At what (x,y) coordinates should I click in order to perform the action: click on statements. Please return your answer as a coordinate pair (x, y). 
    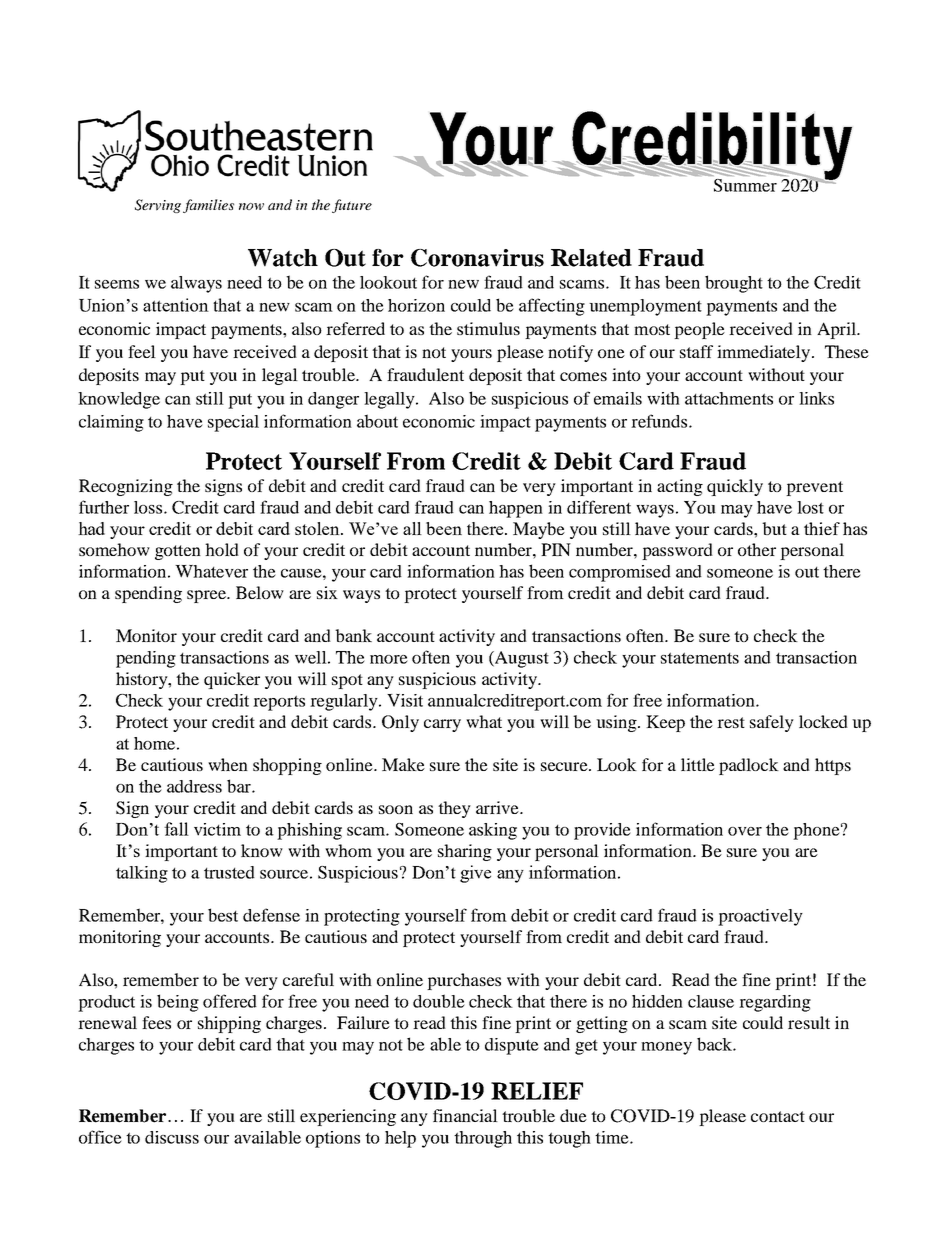
    Looking at the image, I should click on (700, 658).
